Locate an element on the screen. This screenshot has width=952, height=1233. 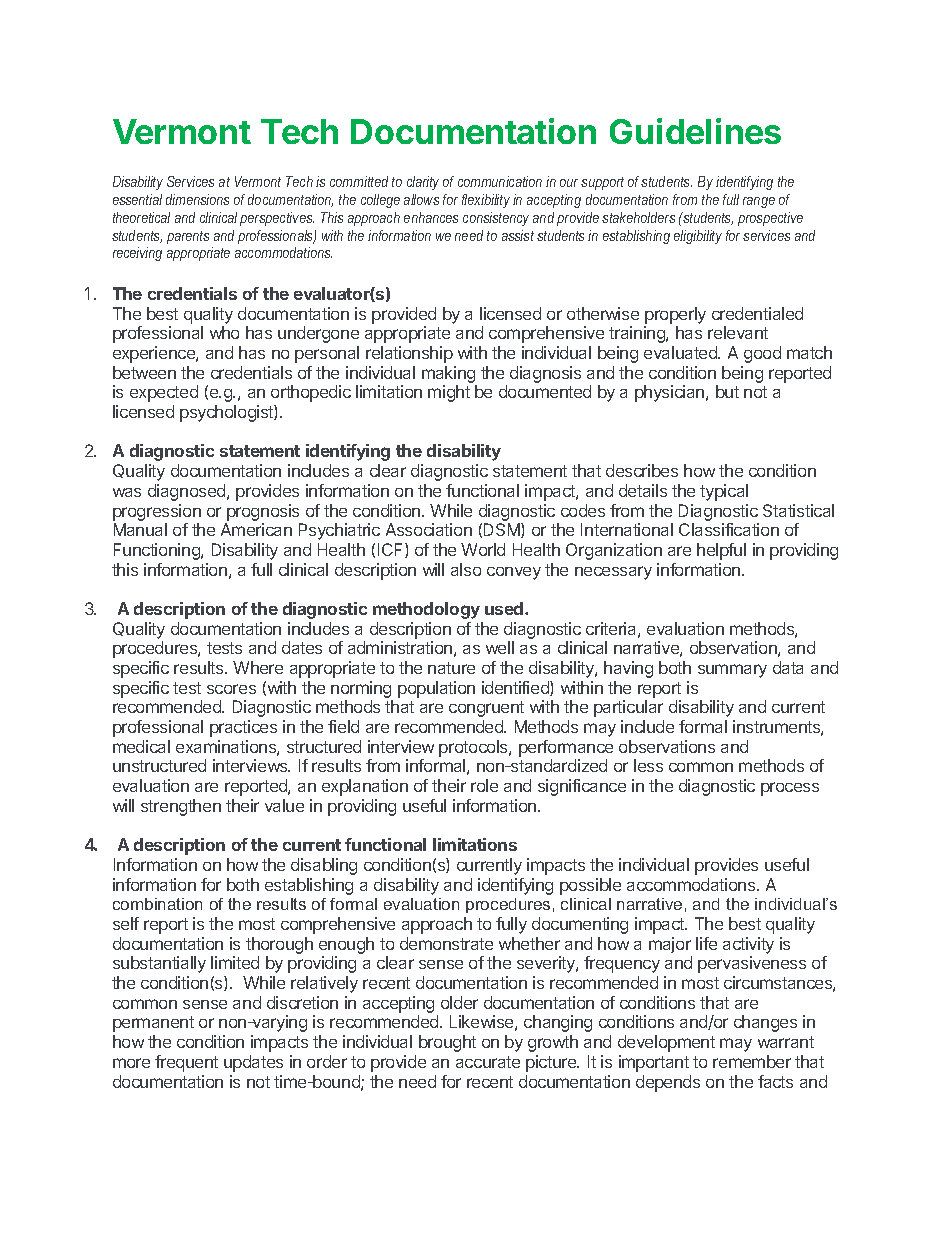
accurate is located at coordinates (488, 1062).
